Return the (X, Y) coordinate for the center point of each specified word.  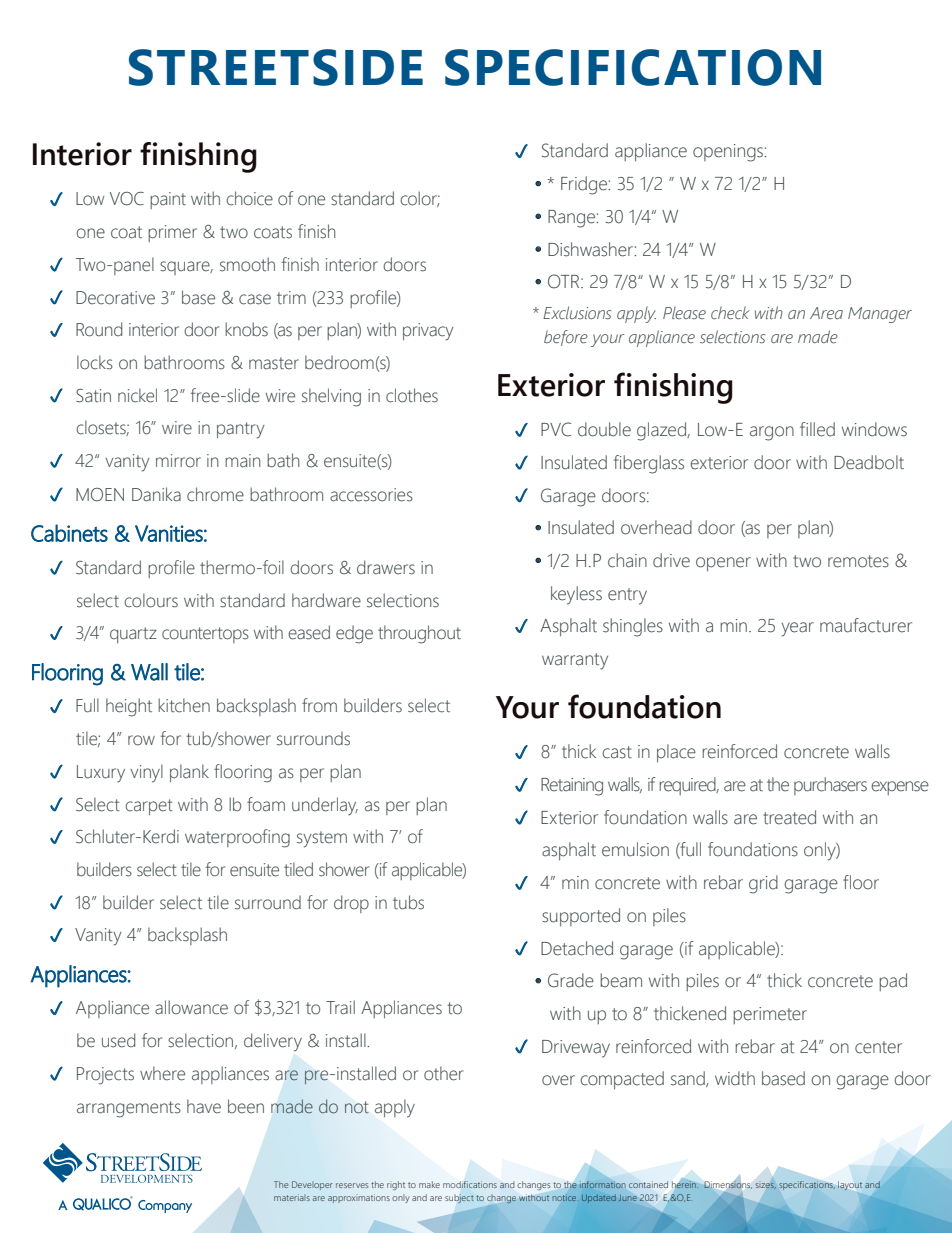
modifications (470, 1184)
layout (850, 1186)
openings (729, 153)
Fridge (585, 185)
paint (168, 200)
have (204, 1106)
